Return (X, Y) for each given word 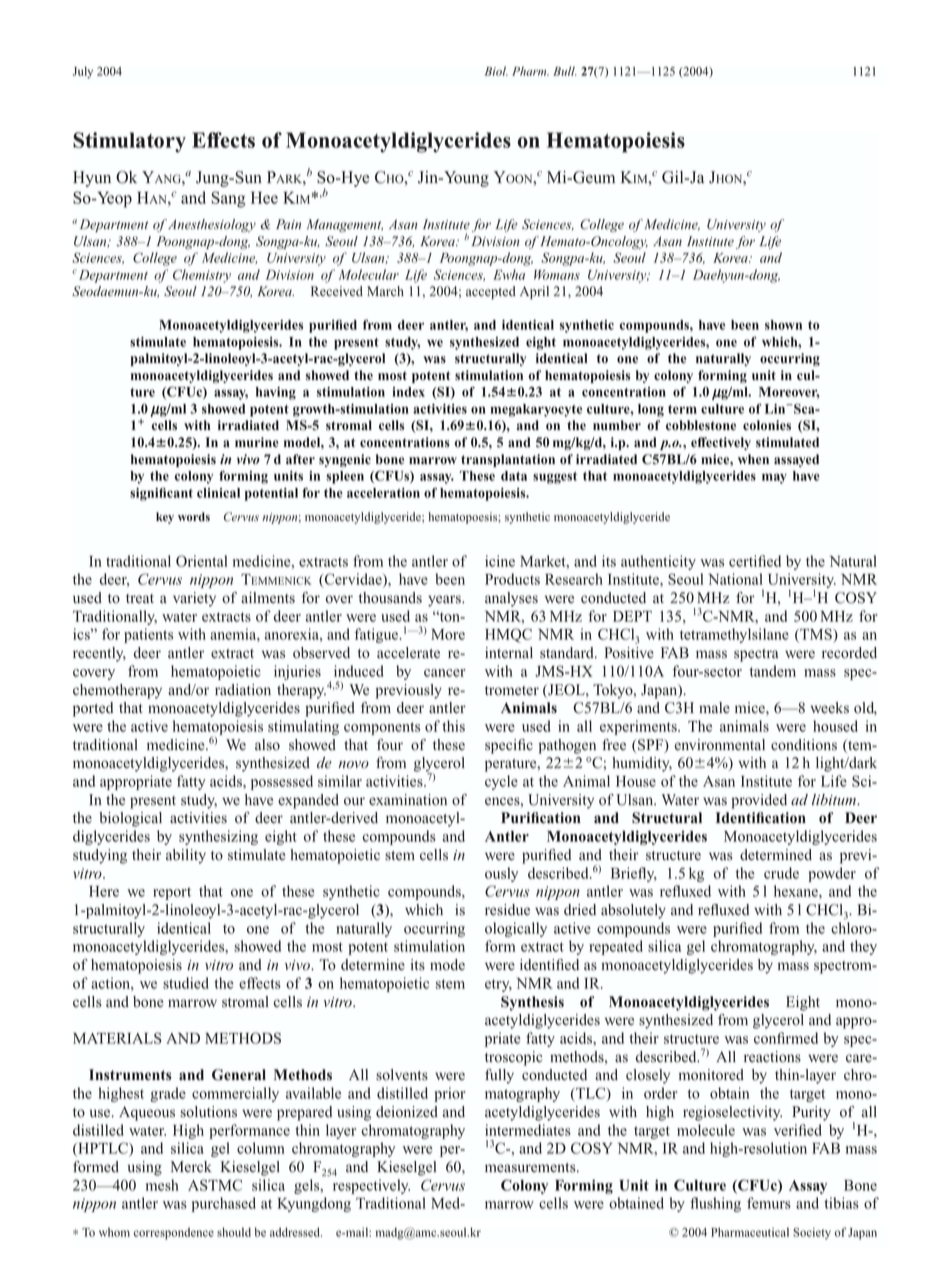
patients (148, 635)
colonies (767, 425)
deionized (407, 1112)
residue (507, 910)
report (172, 893)
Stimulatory (129, 142)
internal (509, 653)
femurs (769, 1203)
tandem (773, 671)
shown (783, 325)
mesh (162, 1185)
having (276, 393)
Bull (564, 71)
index (408, 392)
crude (781, 873)
